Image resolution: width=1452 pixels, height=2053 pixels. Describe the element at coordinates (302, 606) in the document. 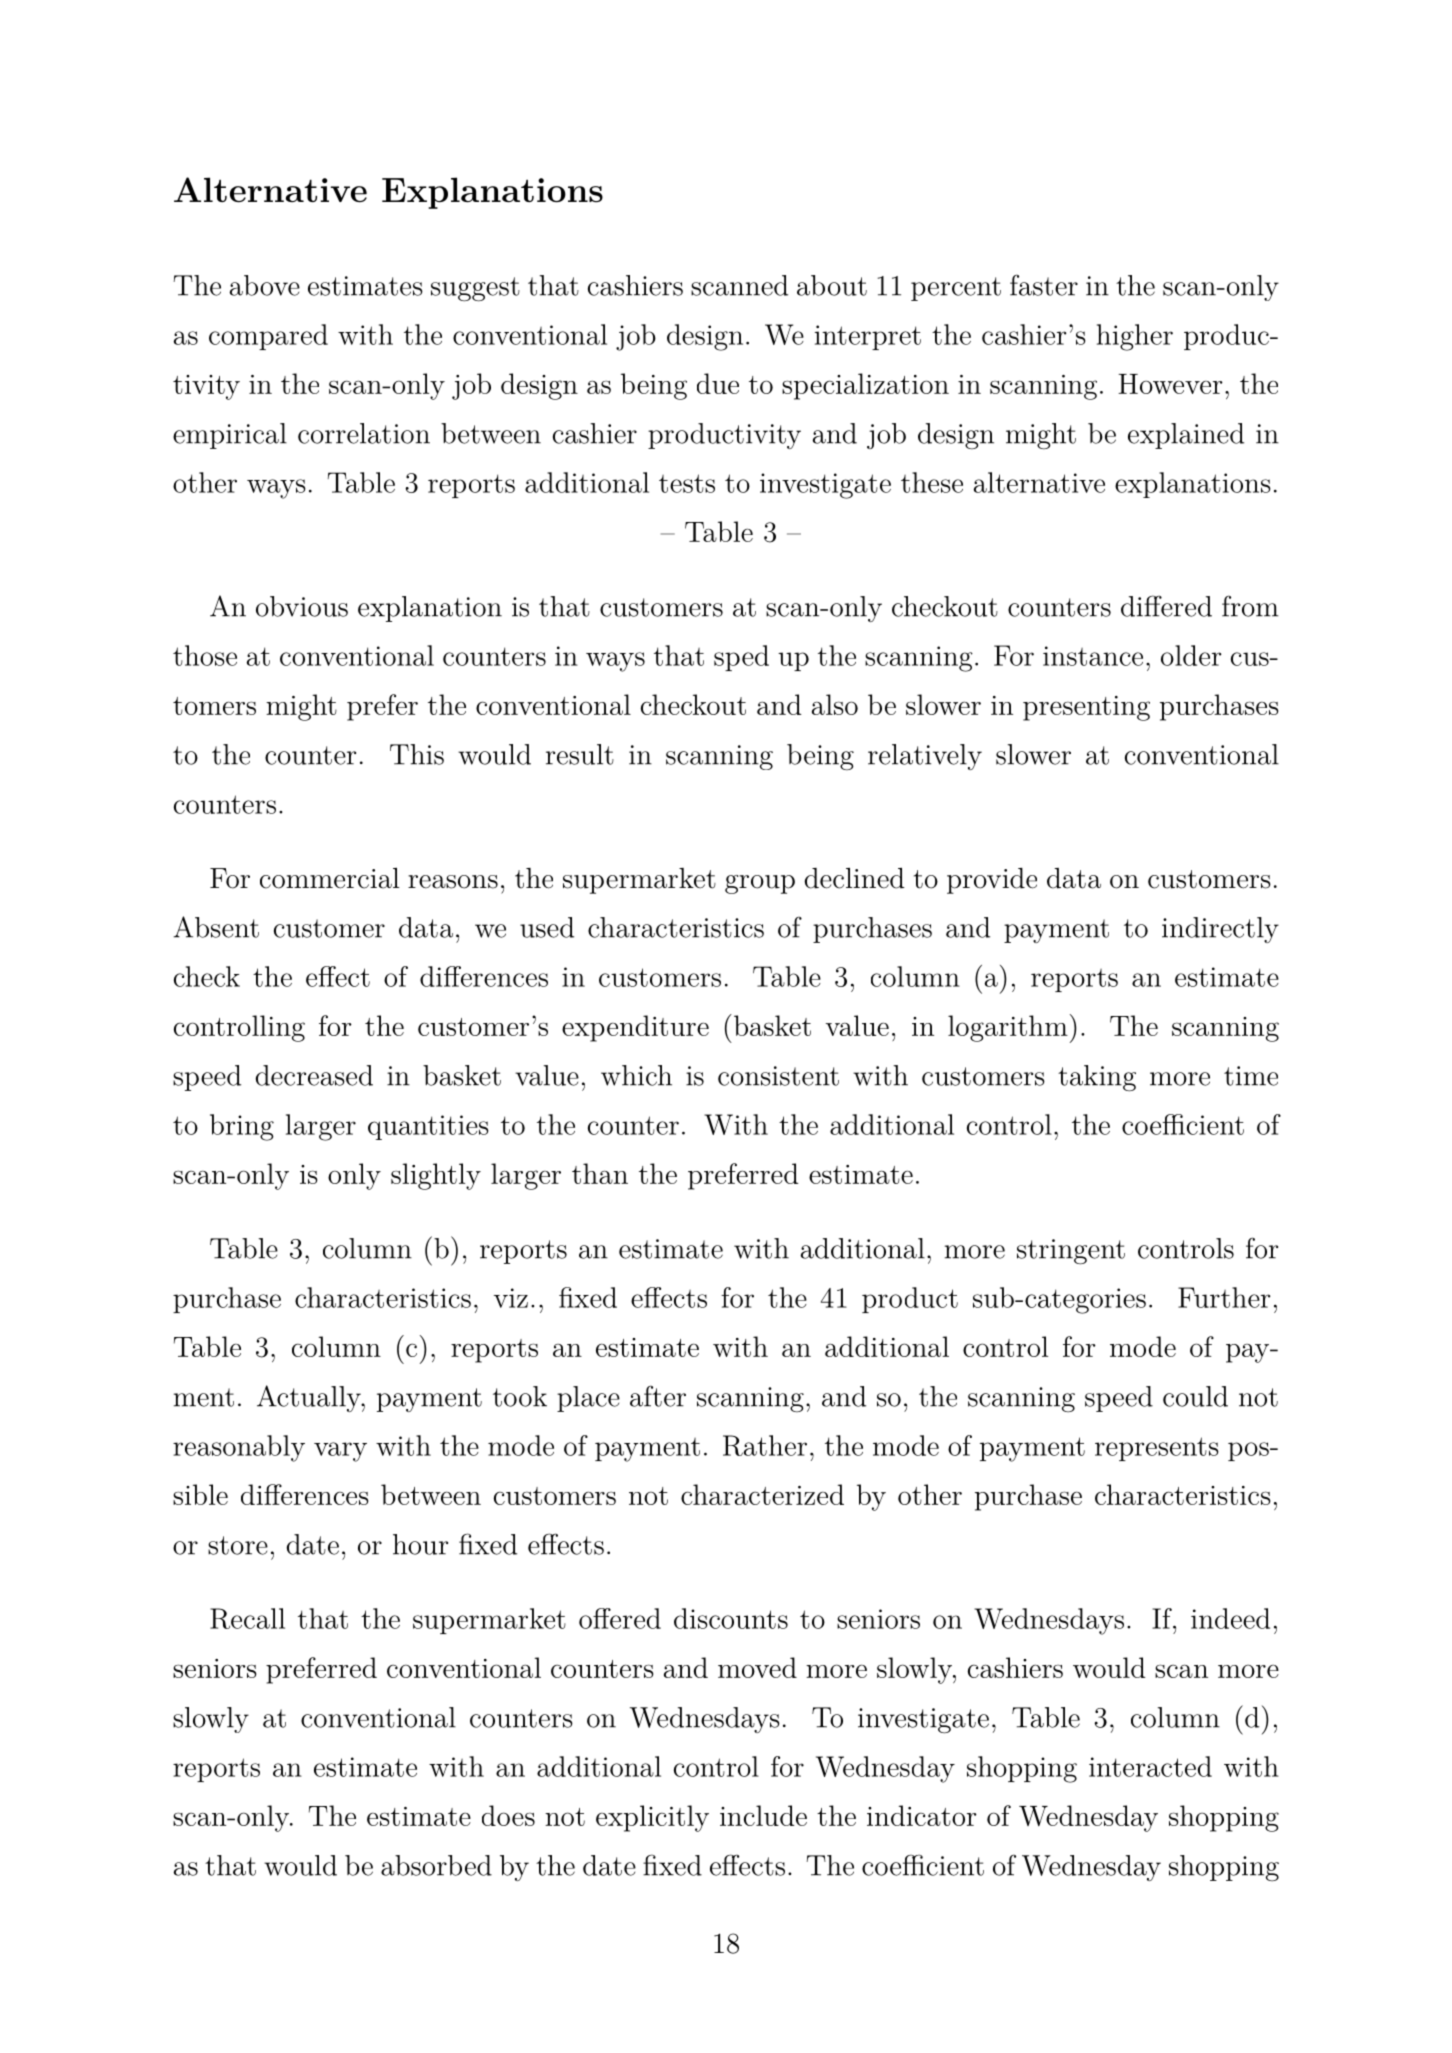

I see `obvious` at that location.
